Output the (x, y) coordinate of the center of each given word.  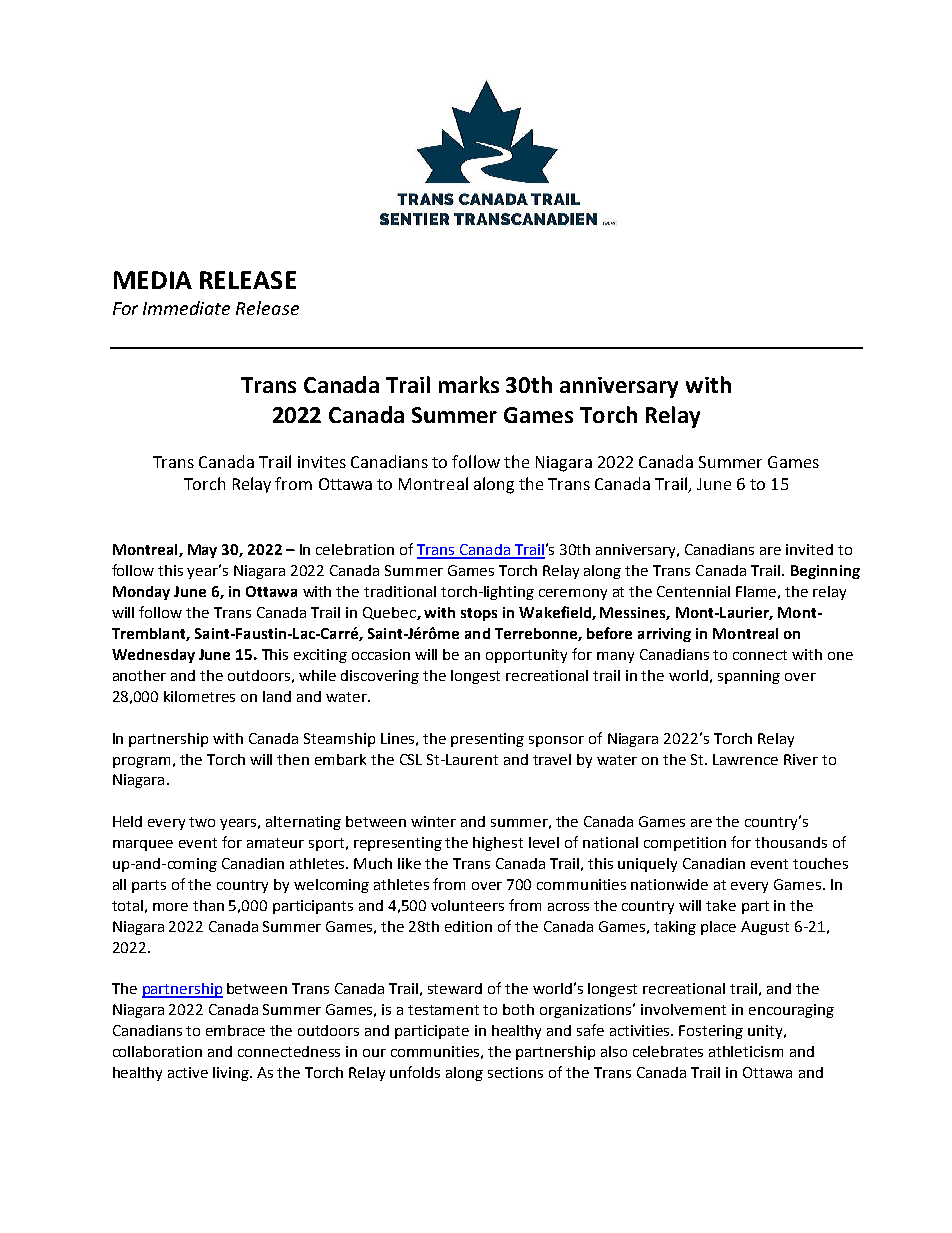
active (188, 1072)
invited (809, 549)
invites (322, 462)
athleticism (746, 1051)
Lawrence (745, 759)
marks (469, 384)
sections (515, 1072)
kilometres (199, 696)
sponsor (556, 741)
